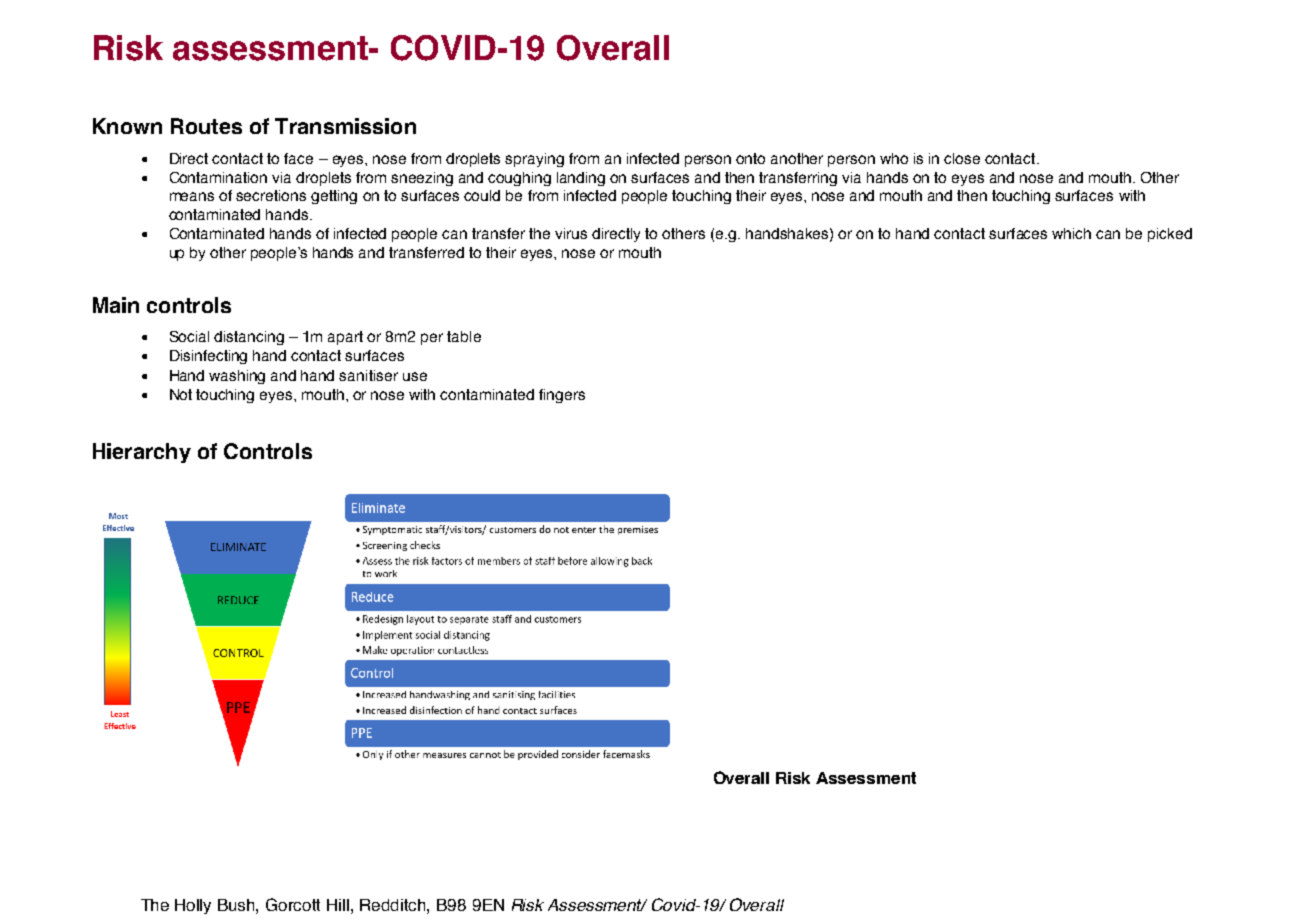  I want to click on washing, so click(237, 377).
